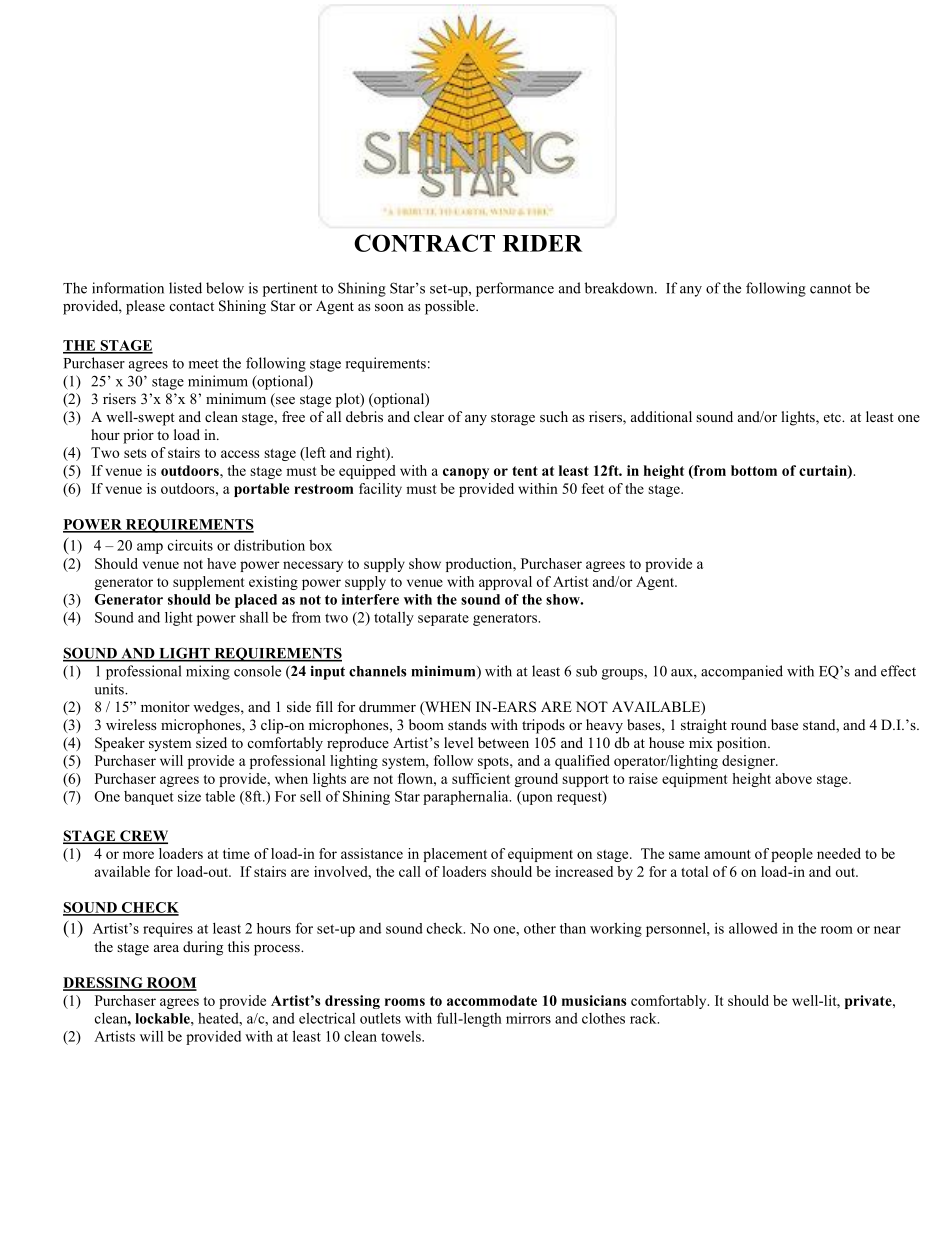  Describe the element at coordinates (327, 1018) in the image. I see `electrical` at that location.
